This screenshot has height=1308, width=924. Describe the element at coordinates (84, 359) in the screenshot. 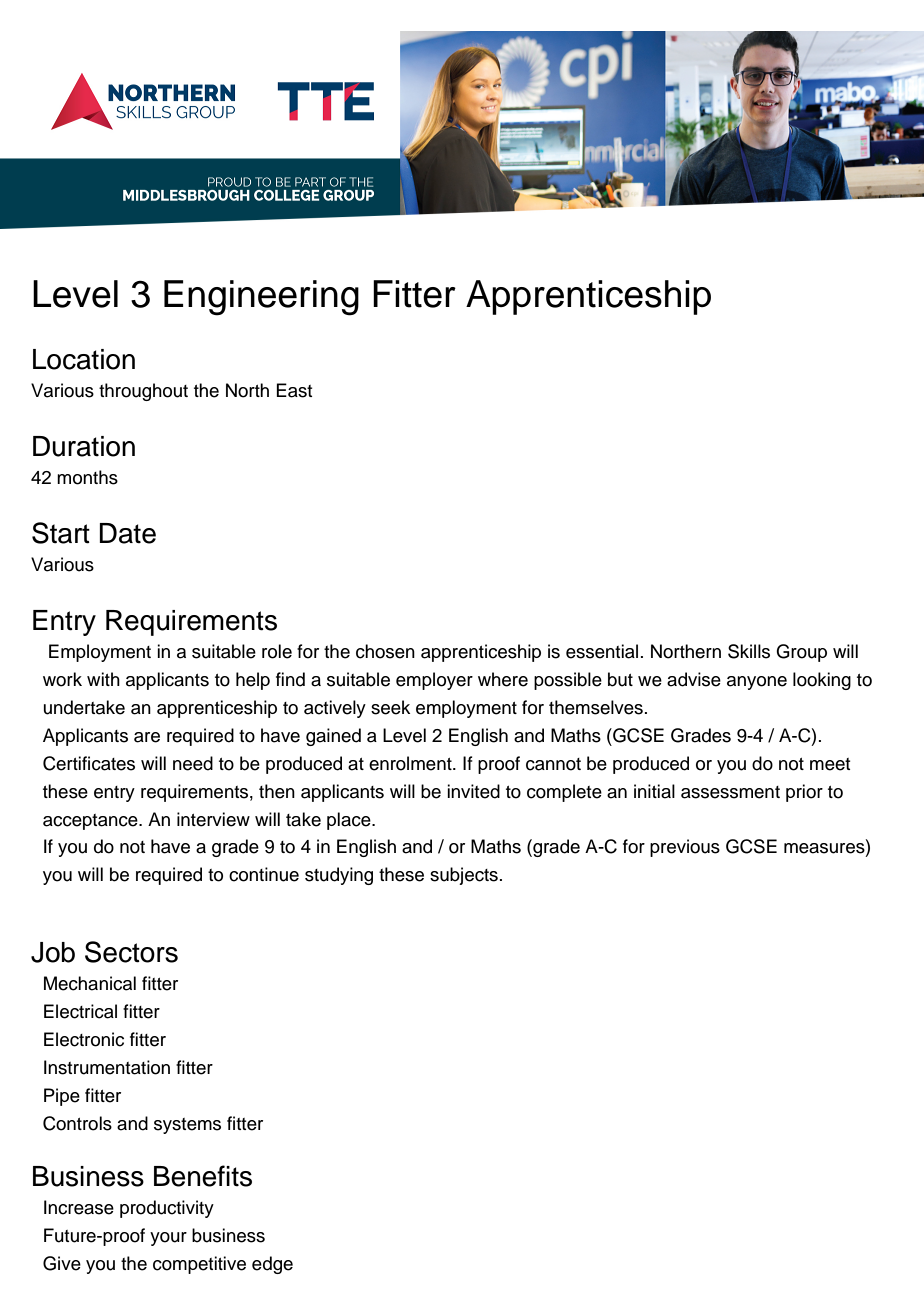

I see `Location` at that location.
